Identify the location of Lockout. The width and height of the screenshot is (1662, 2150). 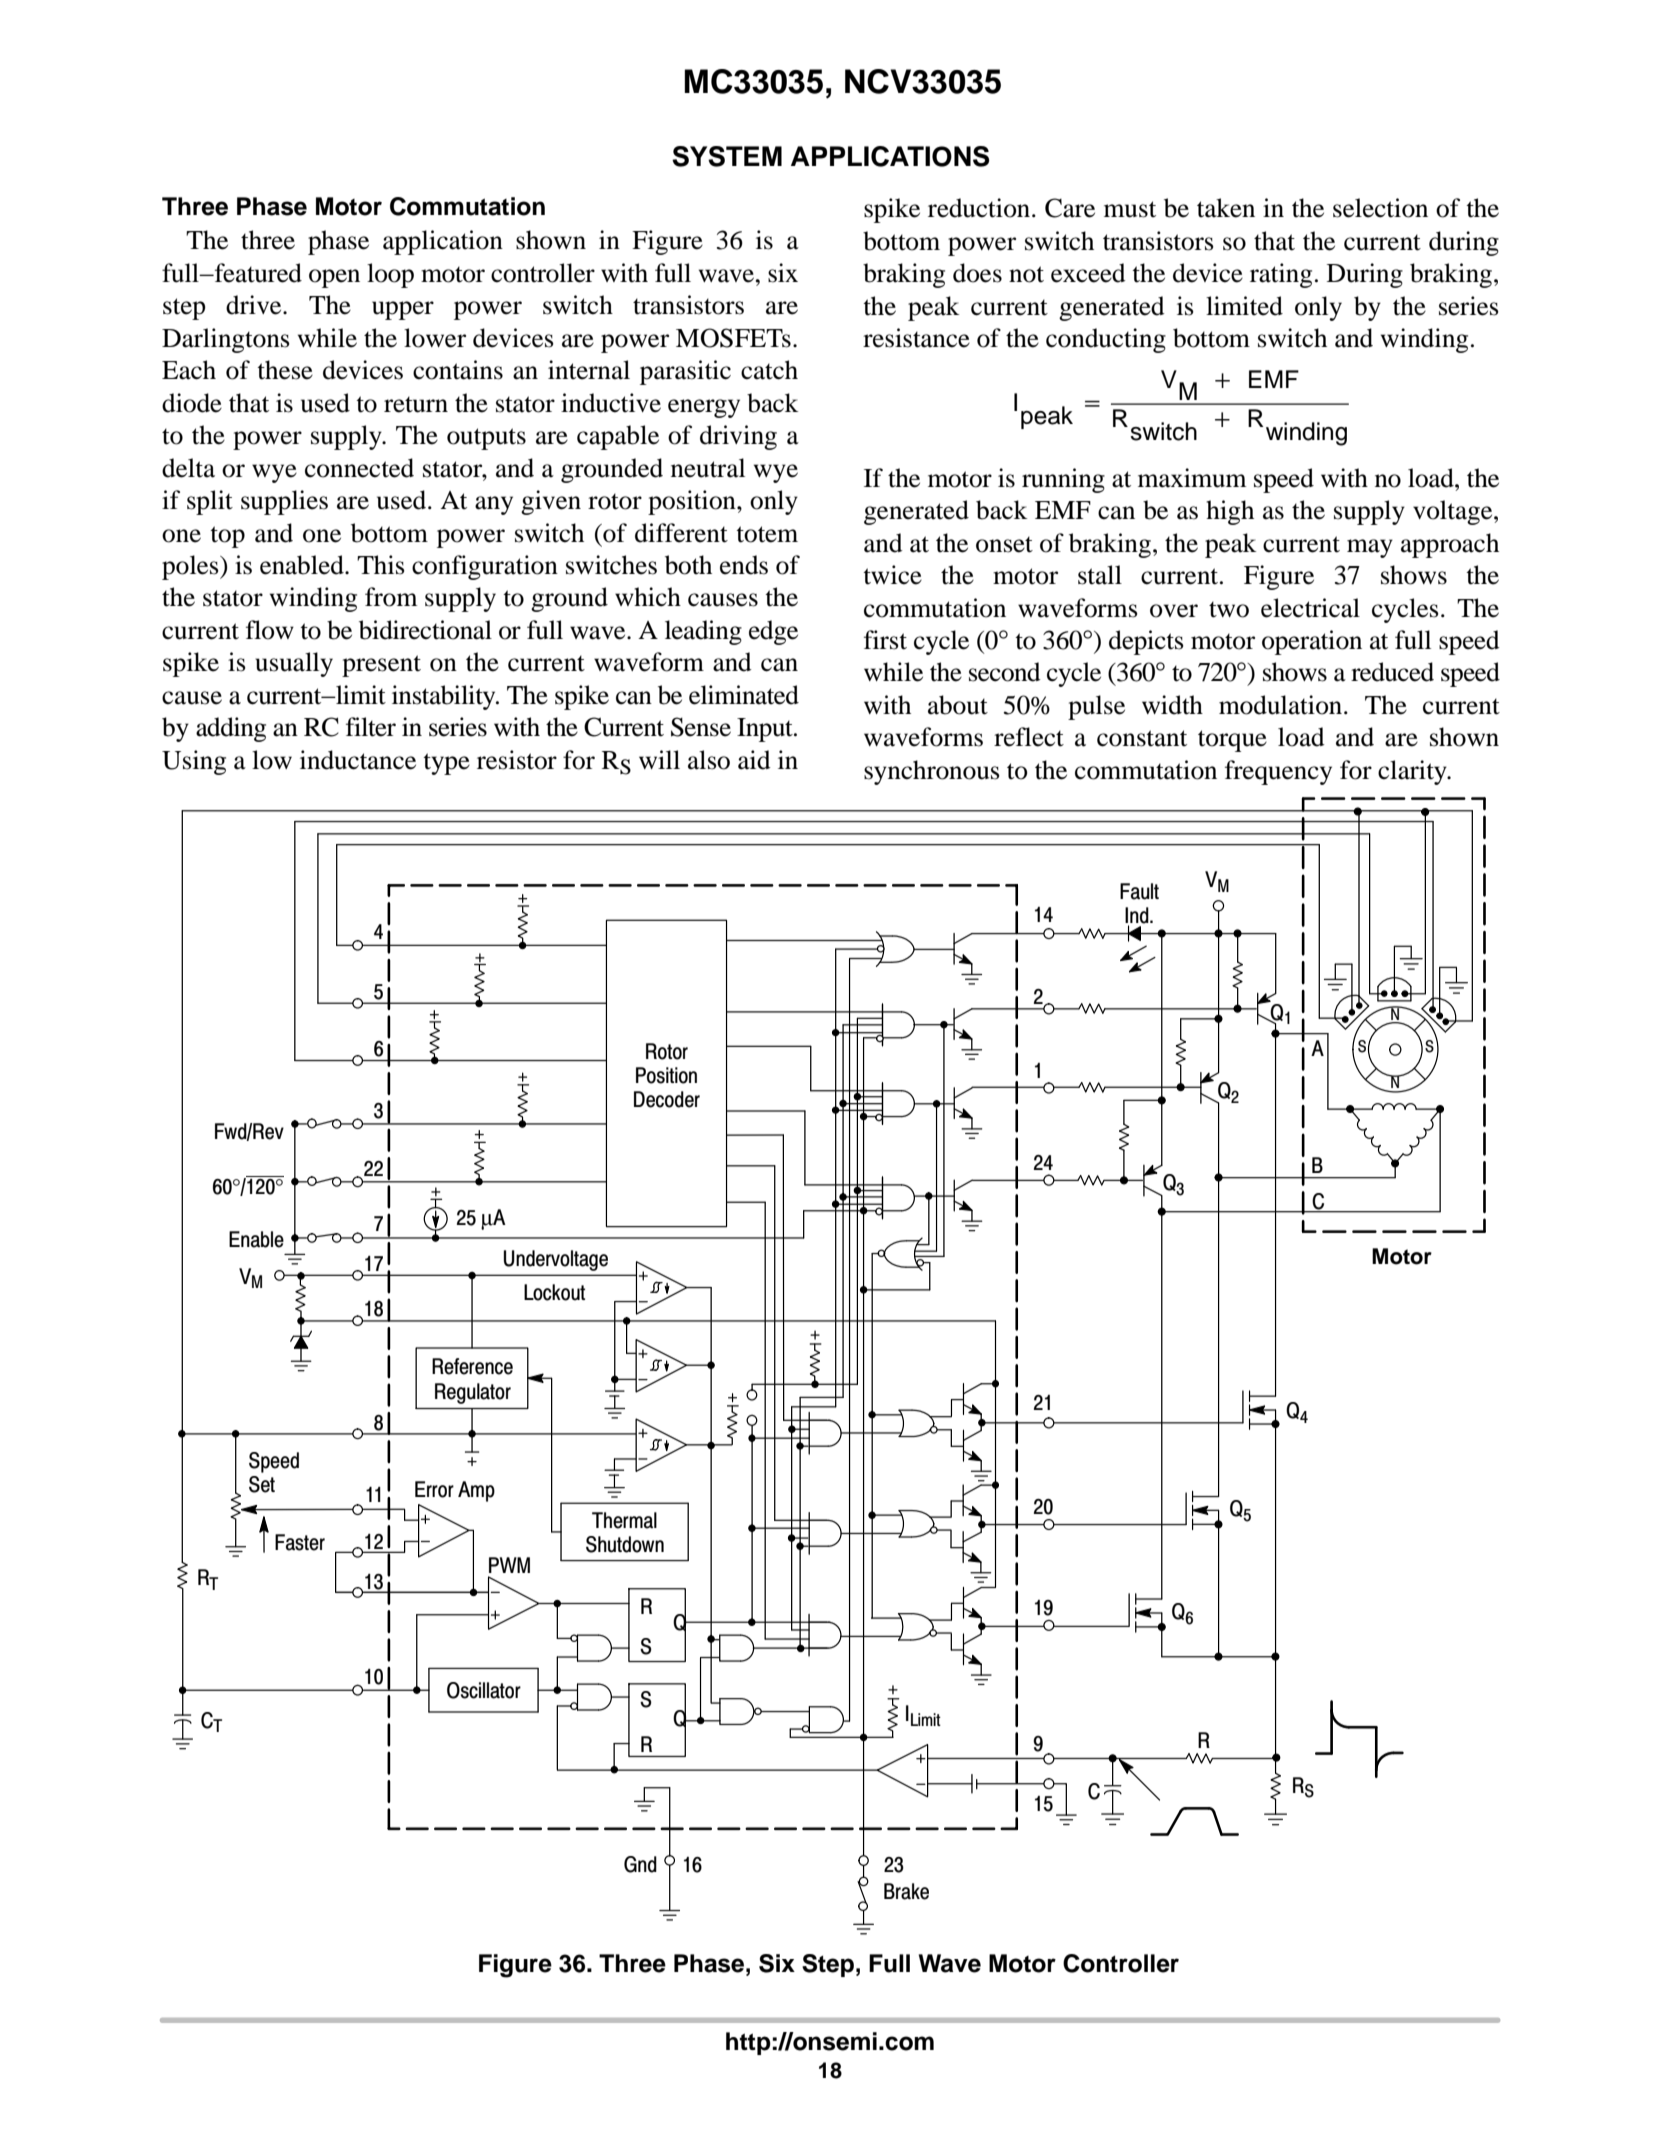
(554, 1292).
